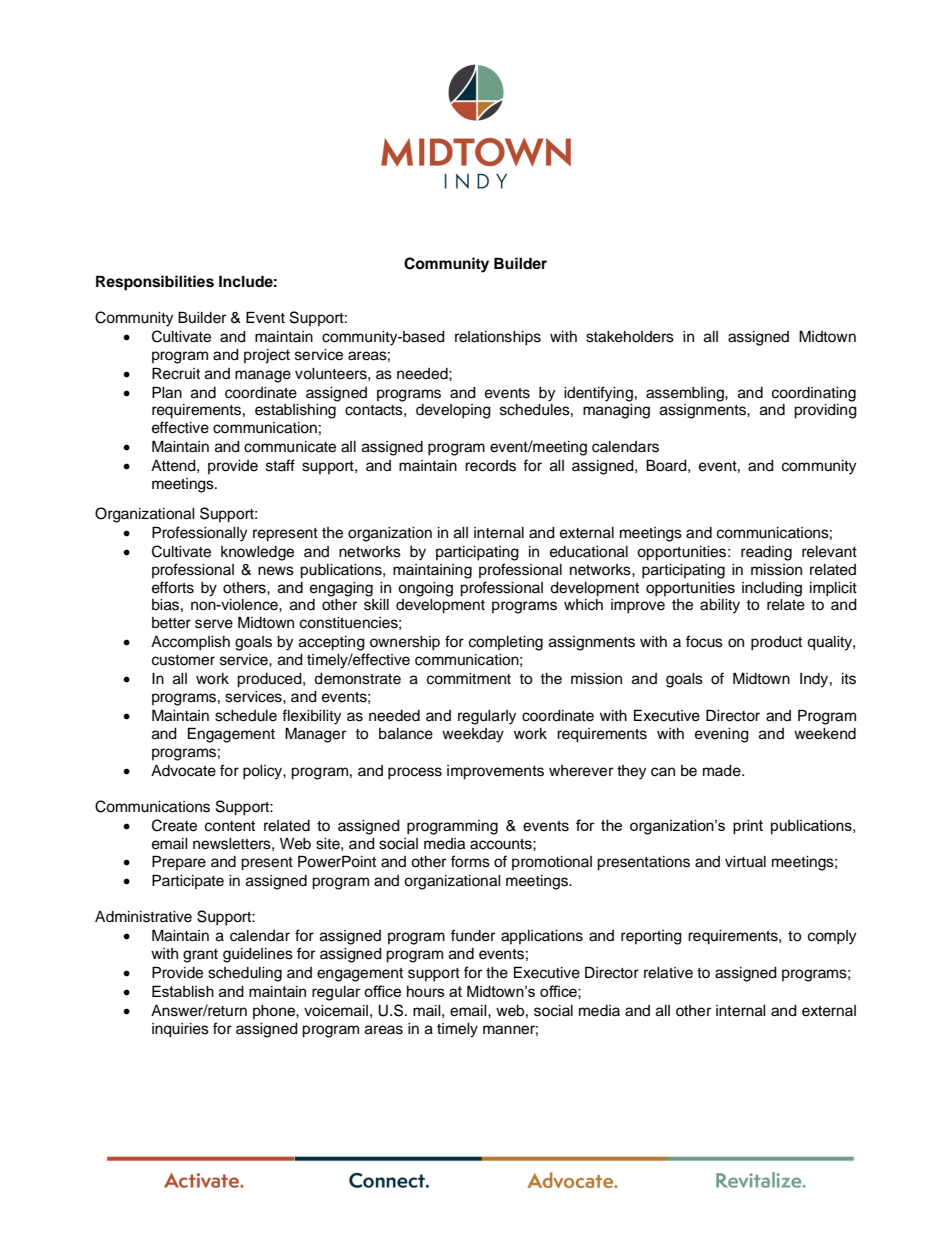 The image size is (952, 1233). What do you see at coordinates (275, 1012) in the screenshot?
I see `phone` at bounding box center [275, 1012].
